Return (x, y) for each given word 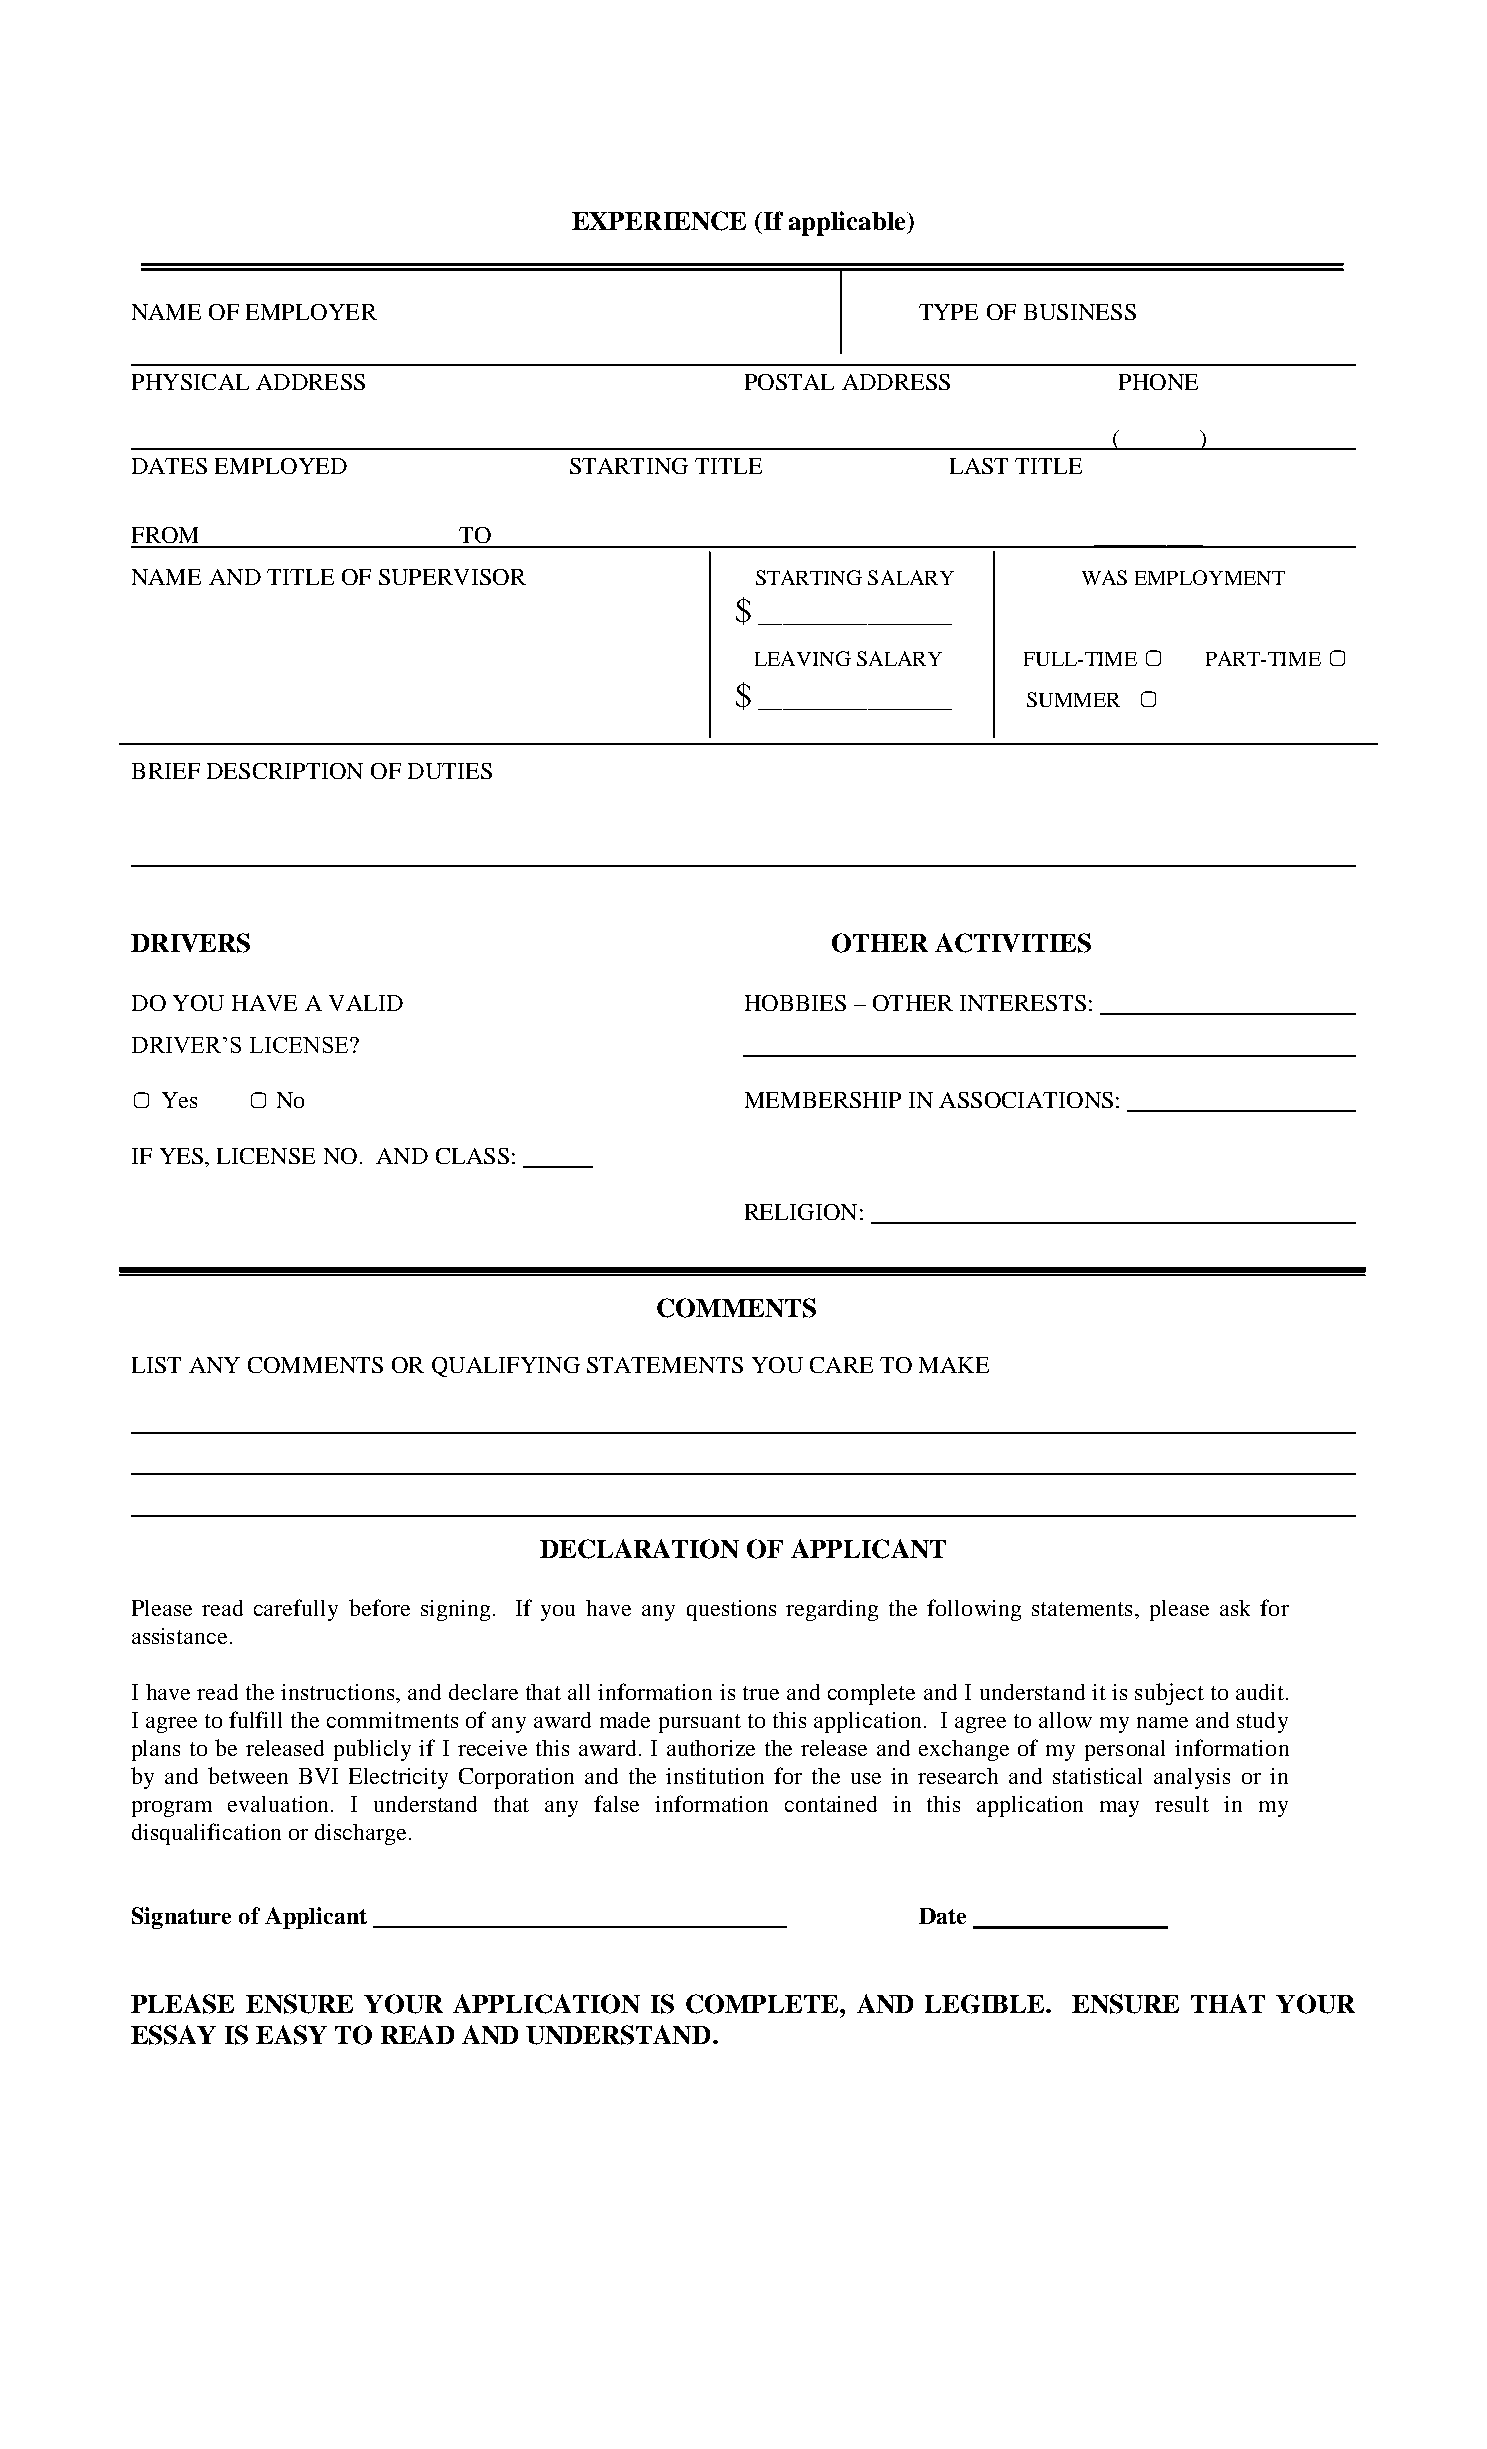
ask (1235, 1608)
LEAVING (803, 658)
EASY (291, 2035)
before (379, 1607)
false (616, 1803)
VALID (366, 1003)
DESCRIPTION (285, 771)
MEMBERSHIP (823, 1100)
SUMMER (1073, 699)
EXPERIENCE (659, 221)
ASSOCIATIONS (1026, 1100)
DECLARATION (639, 1549)
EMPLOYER (311, 312)
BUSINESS (1080, 312)
